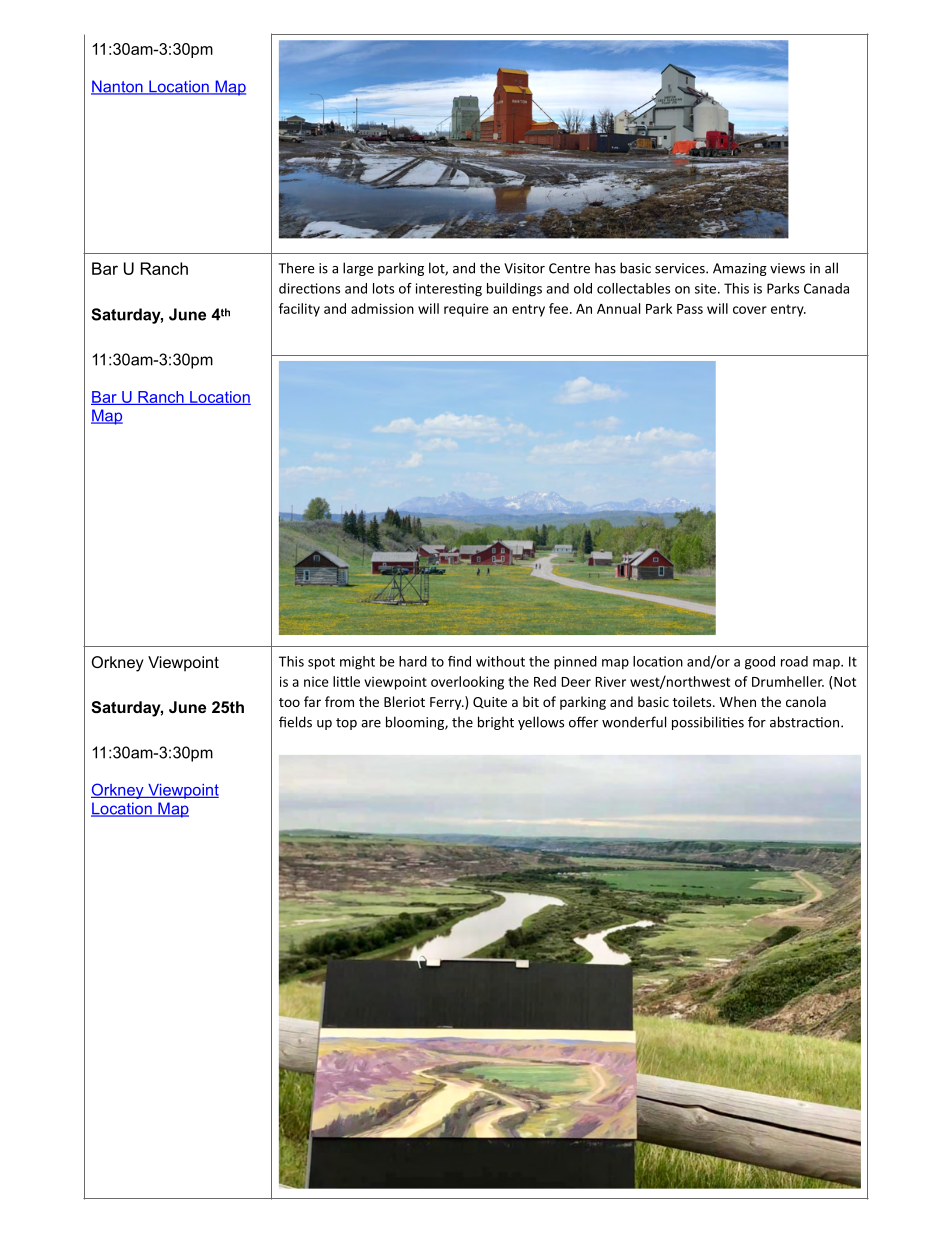 Image resolution: width=952 pixels, height=1233 pixels. What do you see at coordinates (787, 268) in the screenshot?
I see `views` at bounding box center [787, 268].
